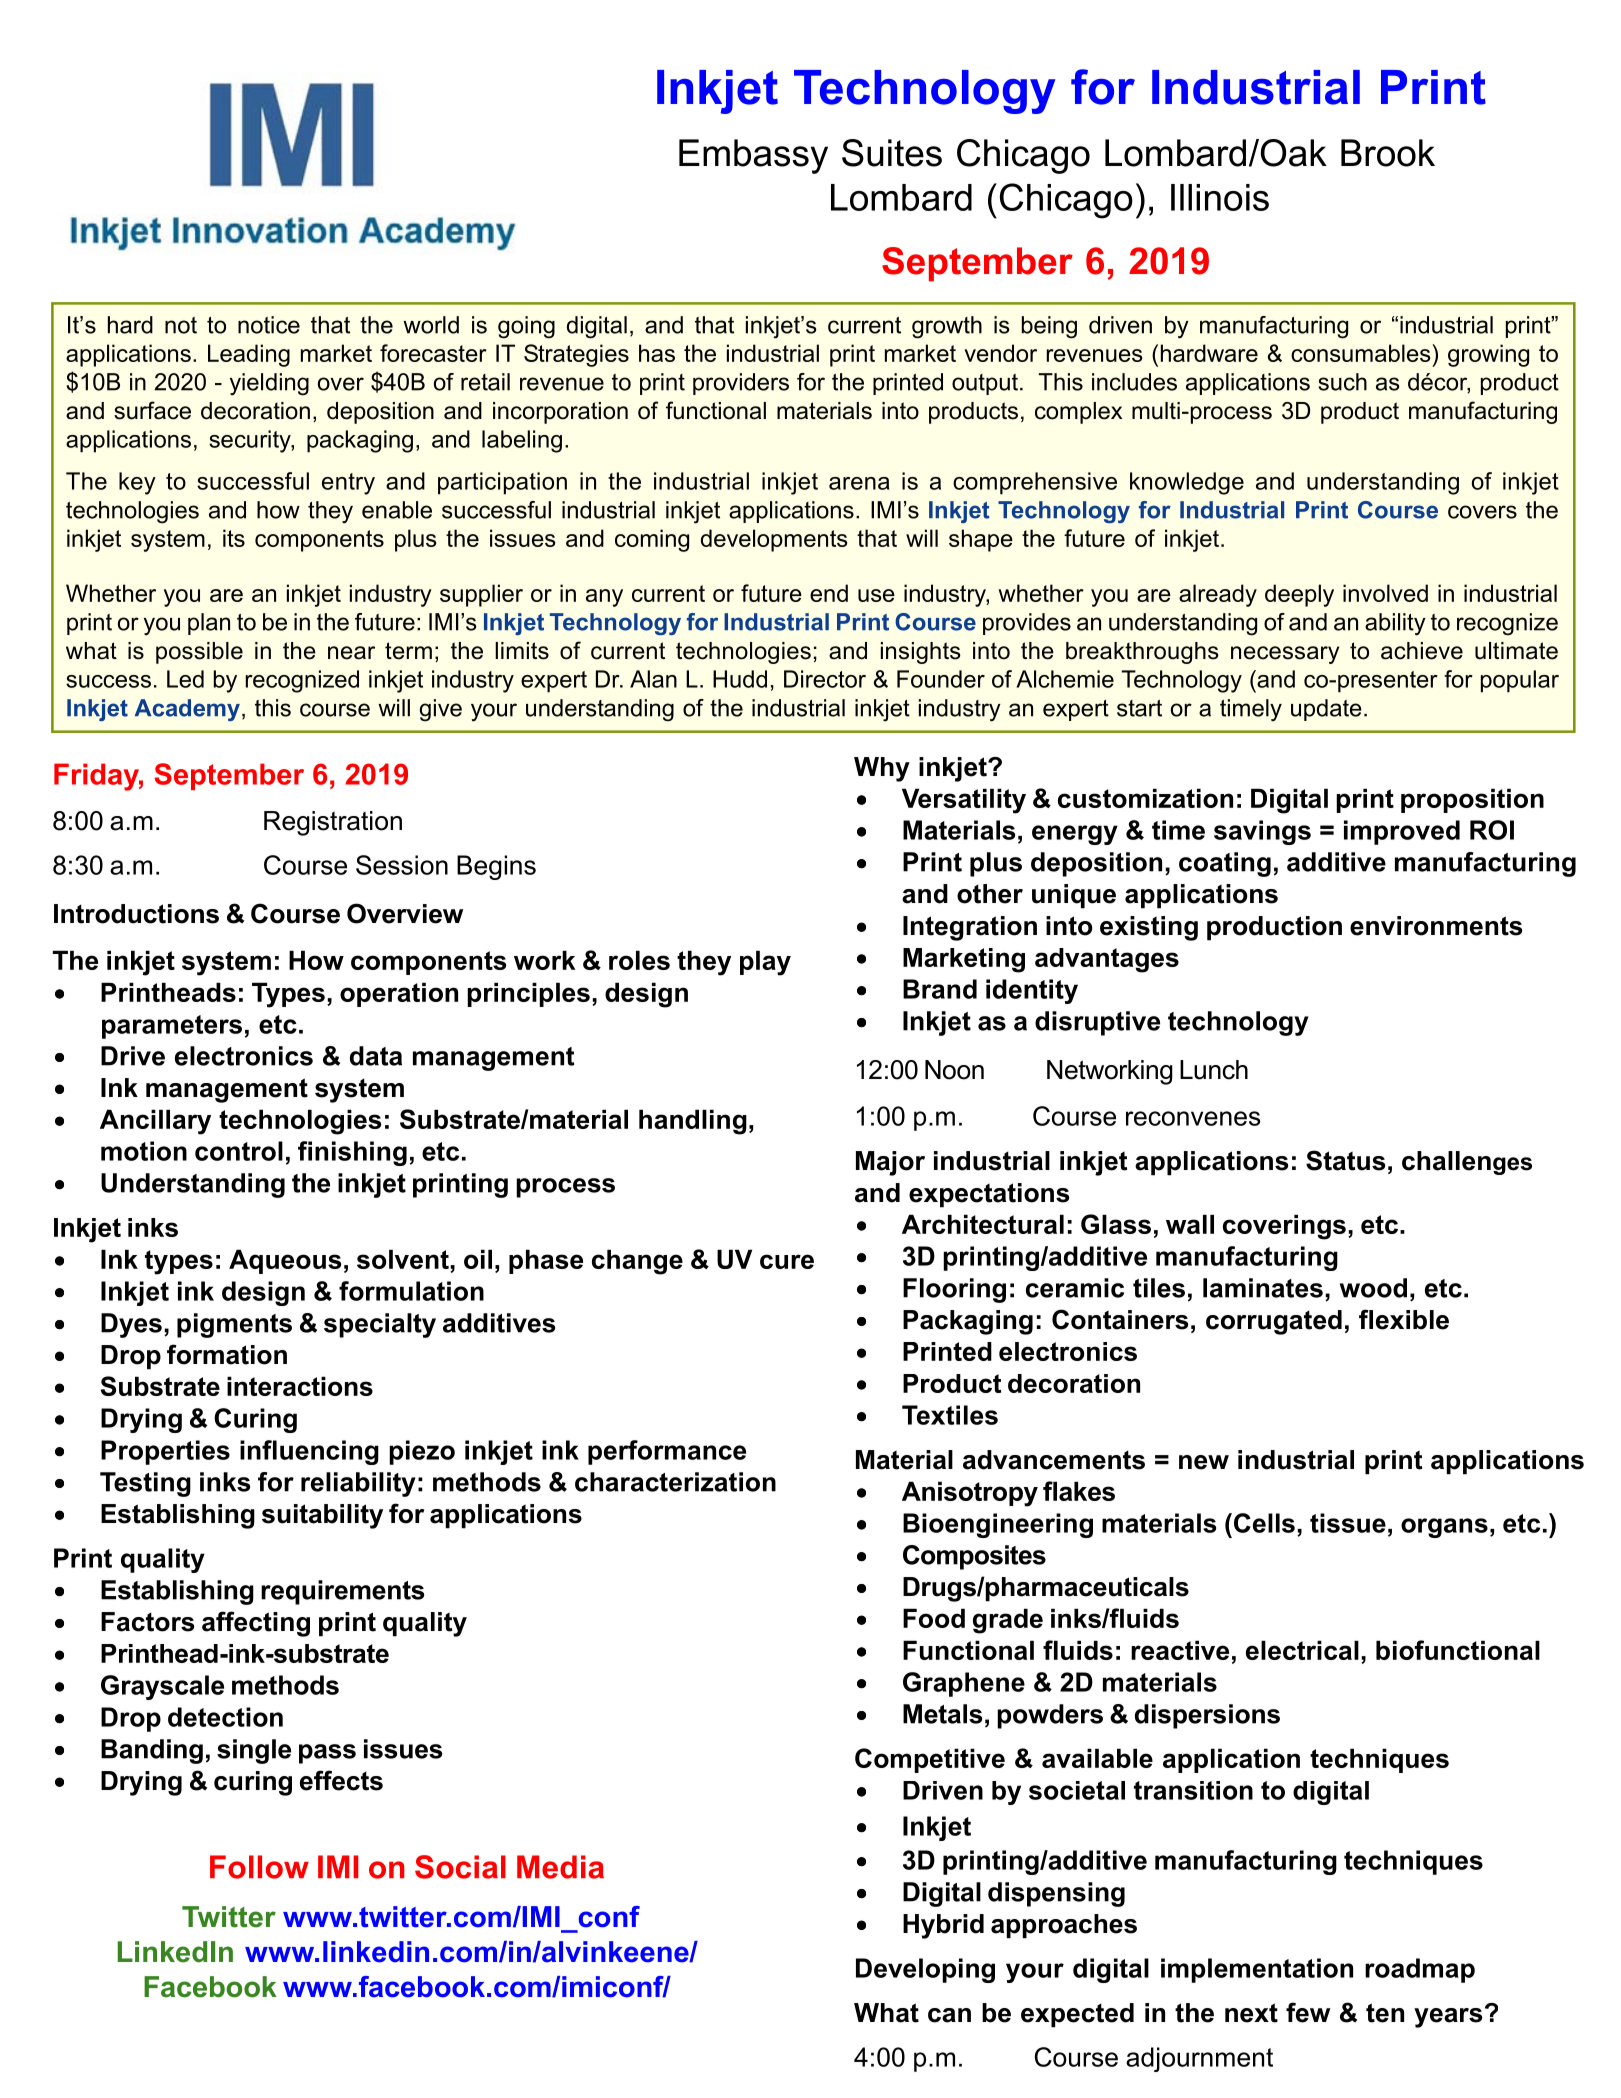  I want to click on near, so click(351, 653).
